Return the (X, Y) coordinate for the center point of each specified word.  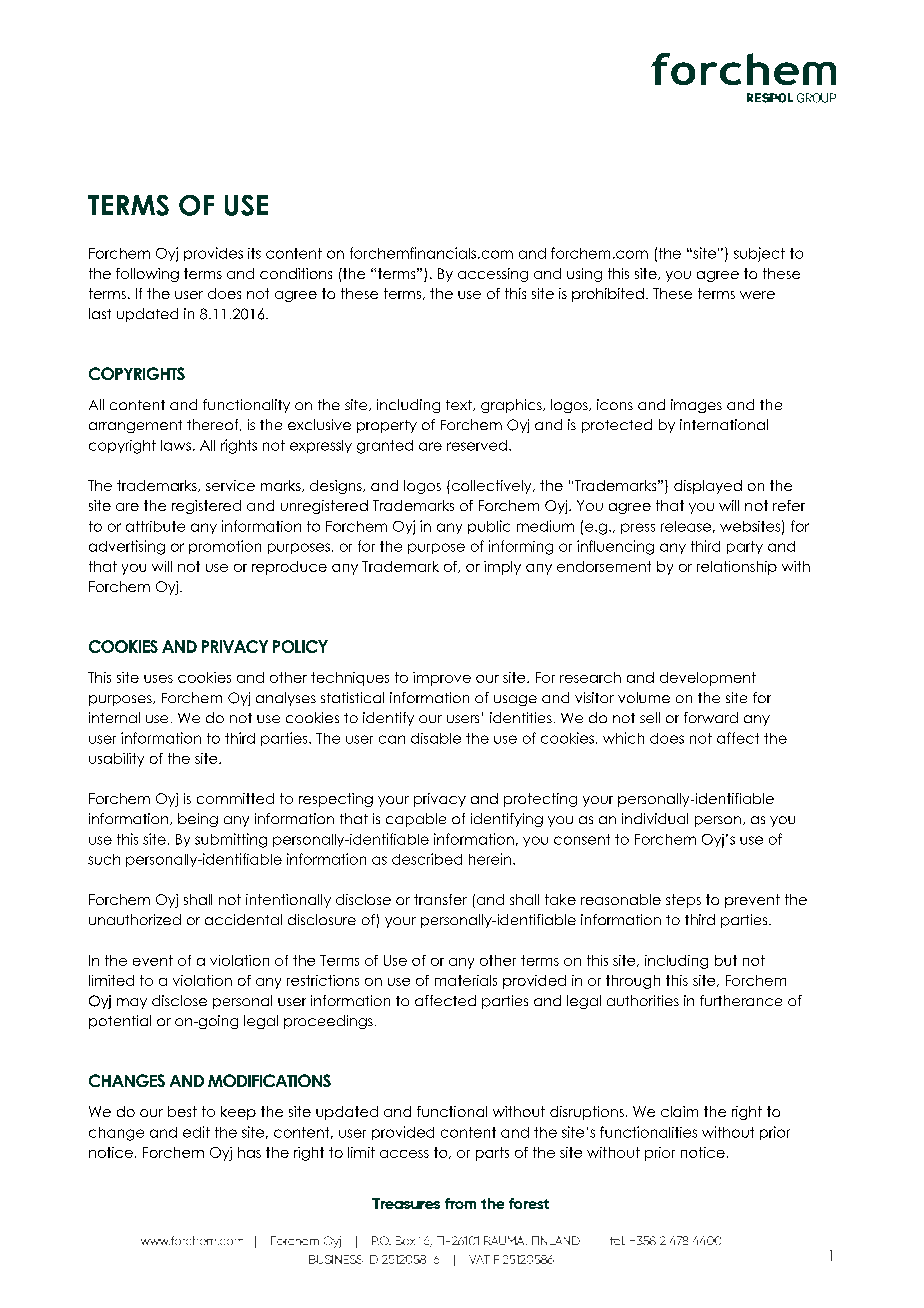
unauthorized (135, 919)
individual (655, 818)
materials (466, 980)
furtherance (741, 1000)
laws (176, 445)
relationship (737, 568)
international (724, 424)
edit (196, 1132)
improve (442, 679)
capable (416, 820)
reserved (477, 445)
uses (158, 679)
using (584, 275)
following (147, 275)
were (757, 295)
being (198, 820)
